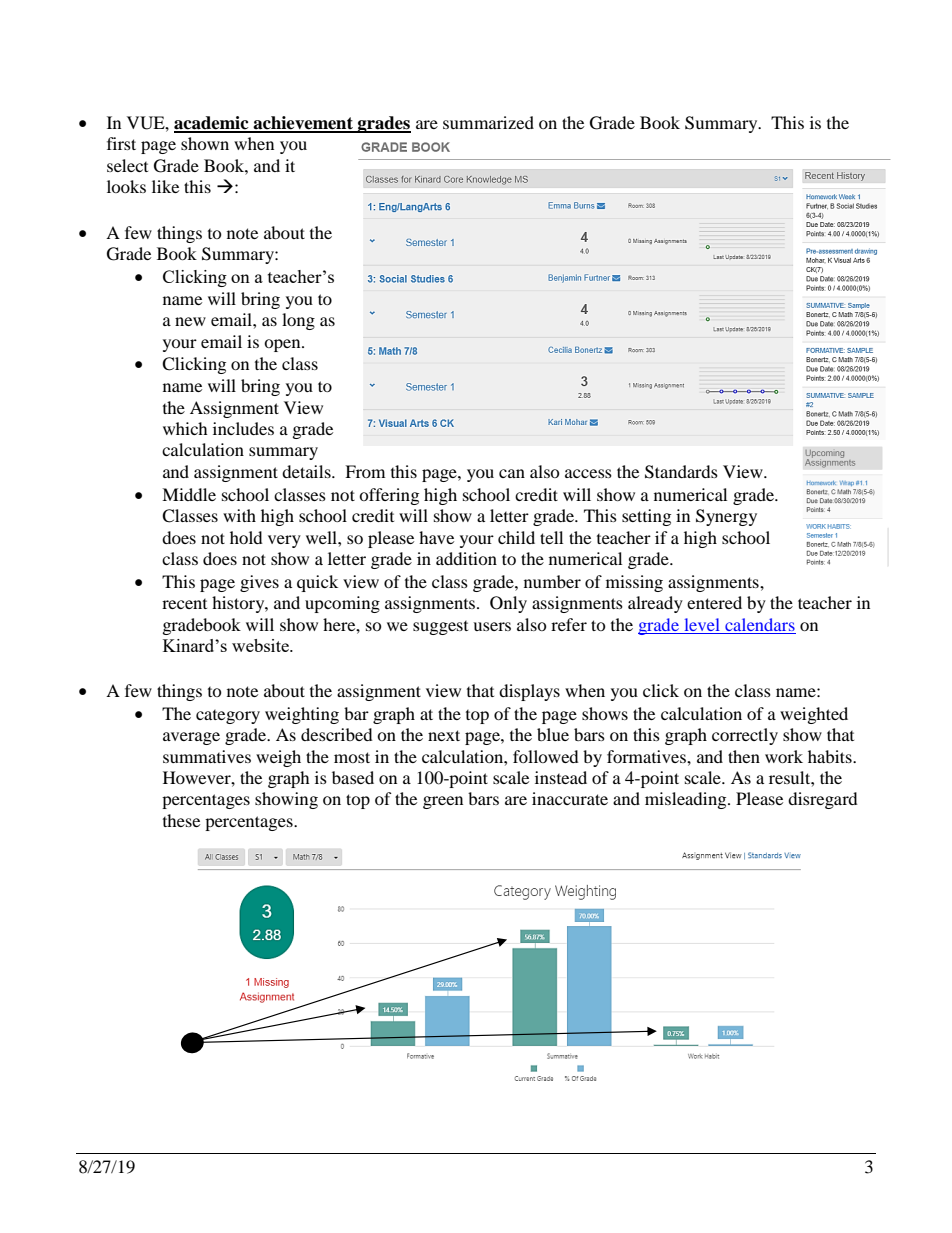  Describe the element at coordinates (190, 321) in the screenshot. I see `new` at that location.
